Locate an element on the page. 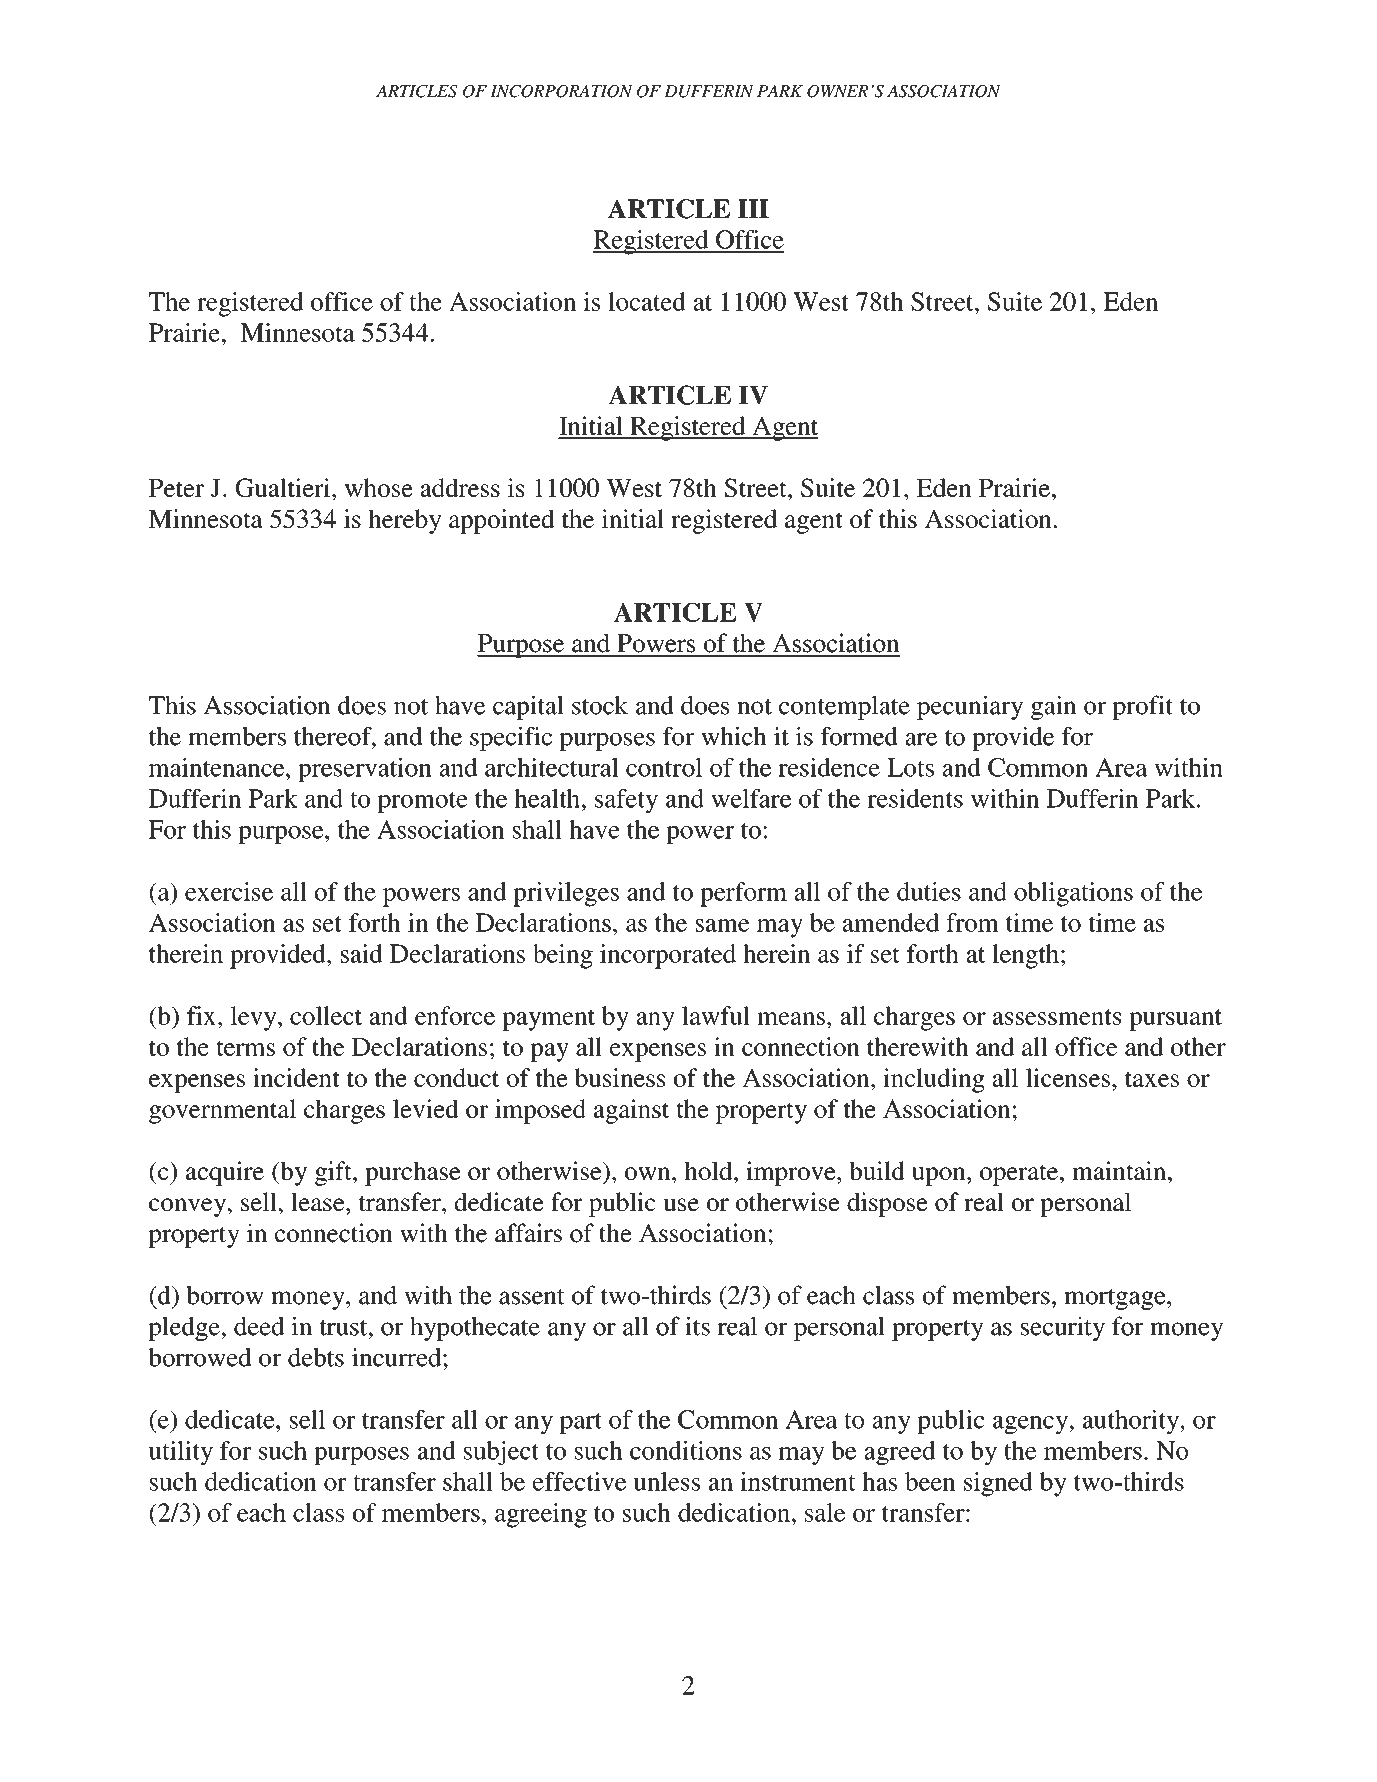 This image has height=1782, width=1377. operate is located at coordinates (1019, 1175).
